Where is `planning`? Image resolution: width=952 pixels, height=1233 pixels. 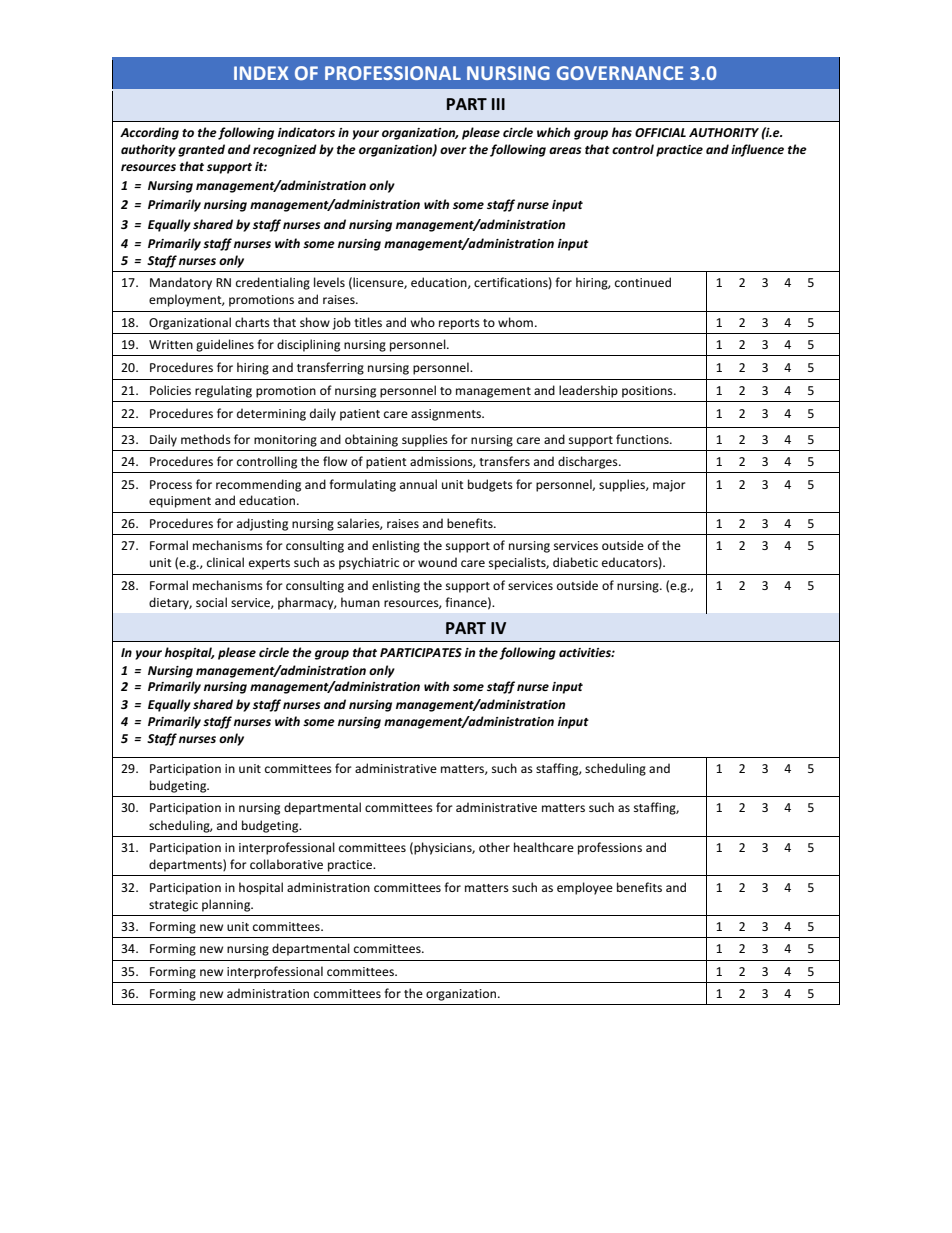 planning is located at coordinates (227, 905).
